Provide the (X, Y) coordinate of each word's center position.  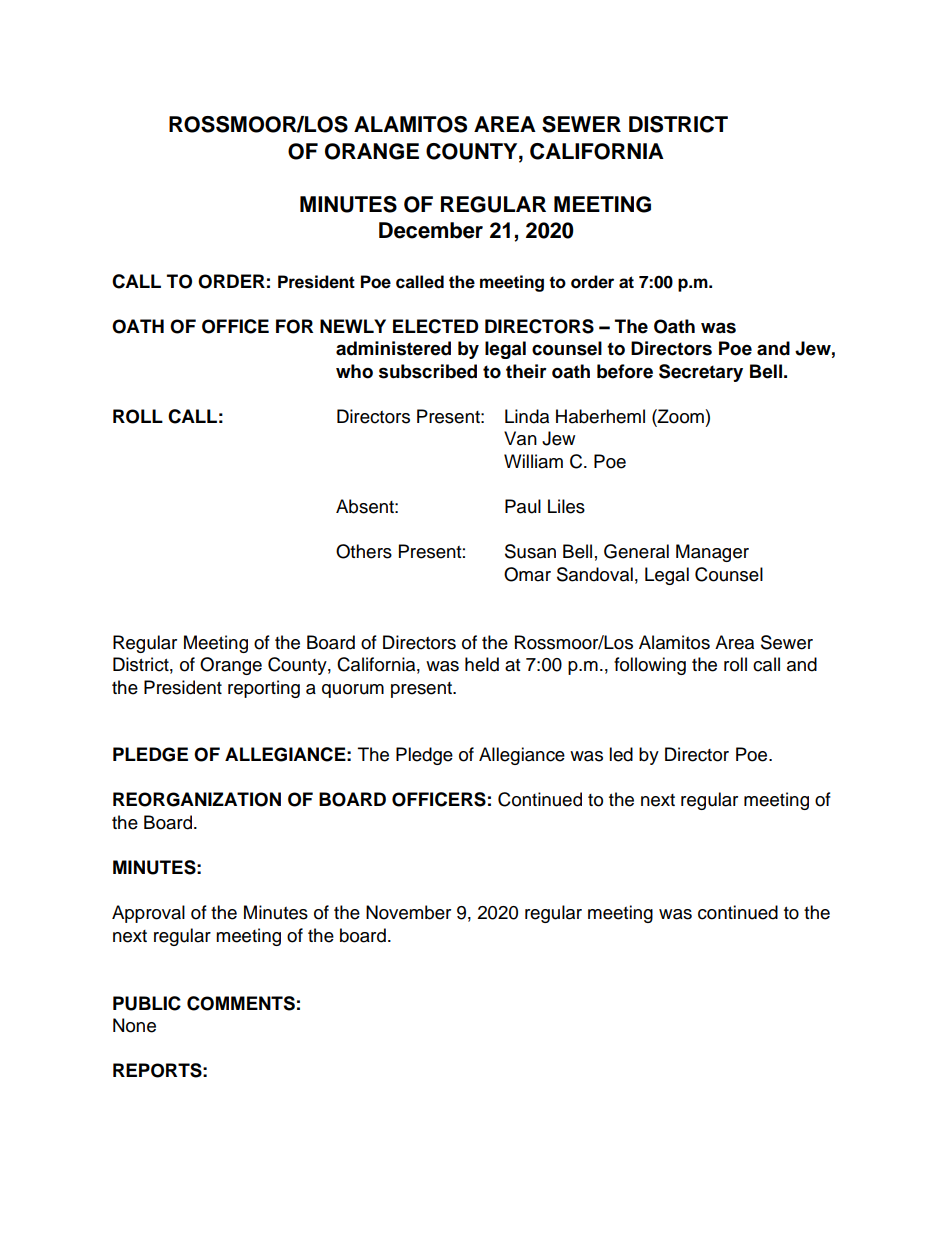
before (625, 371)
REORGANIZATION (197, 799)
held (482, 664)
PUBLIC (147, 1003)
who (354, 371)
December (431, 230)
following (650, 666)
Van (520, 438)
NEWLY (353, 326)
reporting (264, 689)
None (134, 1025)
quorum (353, 691)
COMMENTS (241, 1003)
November (408, 912)
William (533, 461)
